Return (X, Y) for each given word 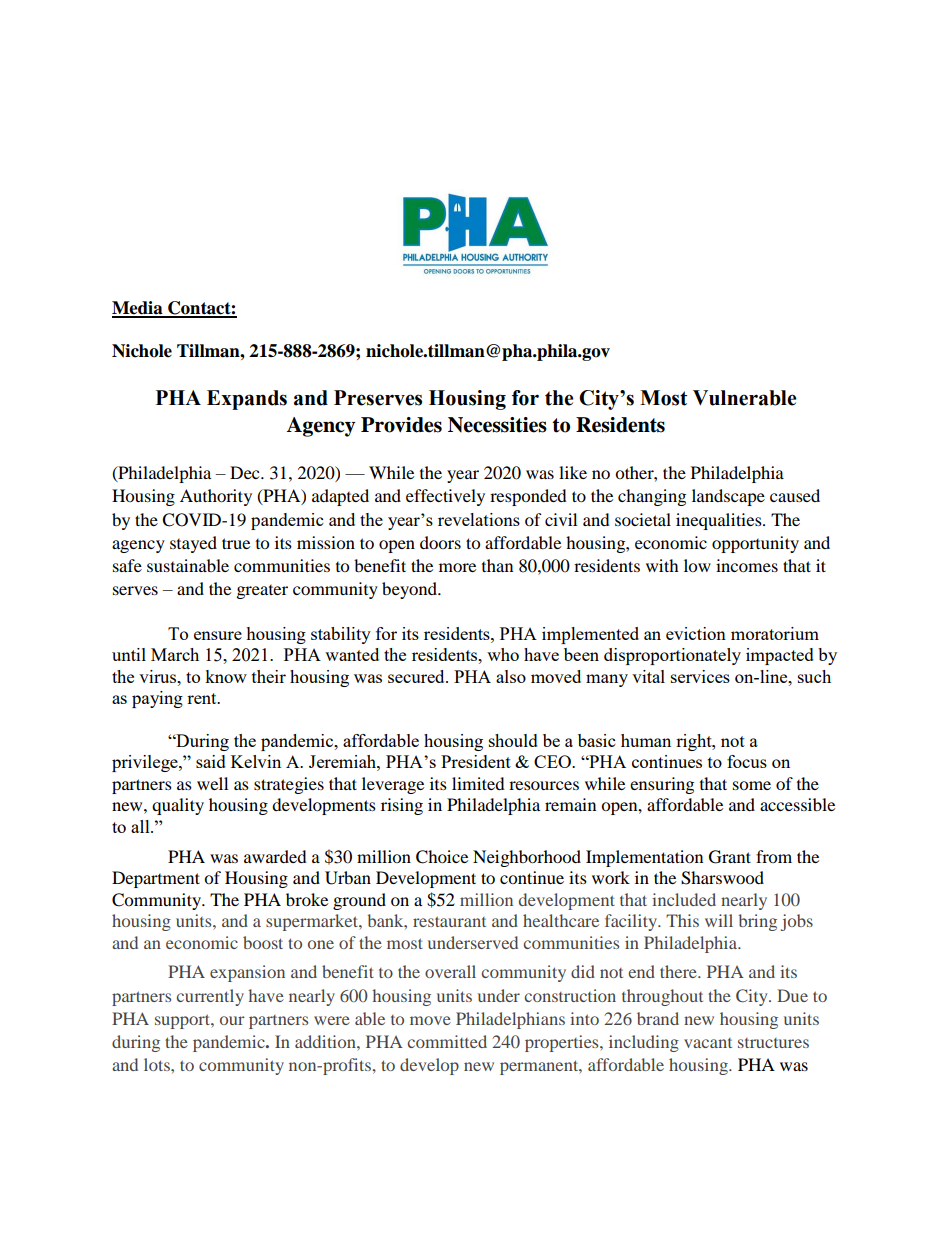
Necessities (497, 425)
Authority (216, 497)
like (573, 472)
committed (447, 1041)
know (226, 676)
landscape (728, 497)
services (700, 676)
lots (158, 1064)
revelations (479, 519)
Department (156, 879)
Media (138, 309)
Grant (730, 857)
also (511, 676)
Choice (442, 857)
